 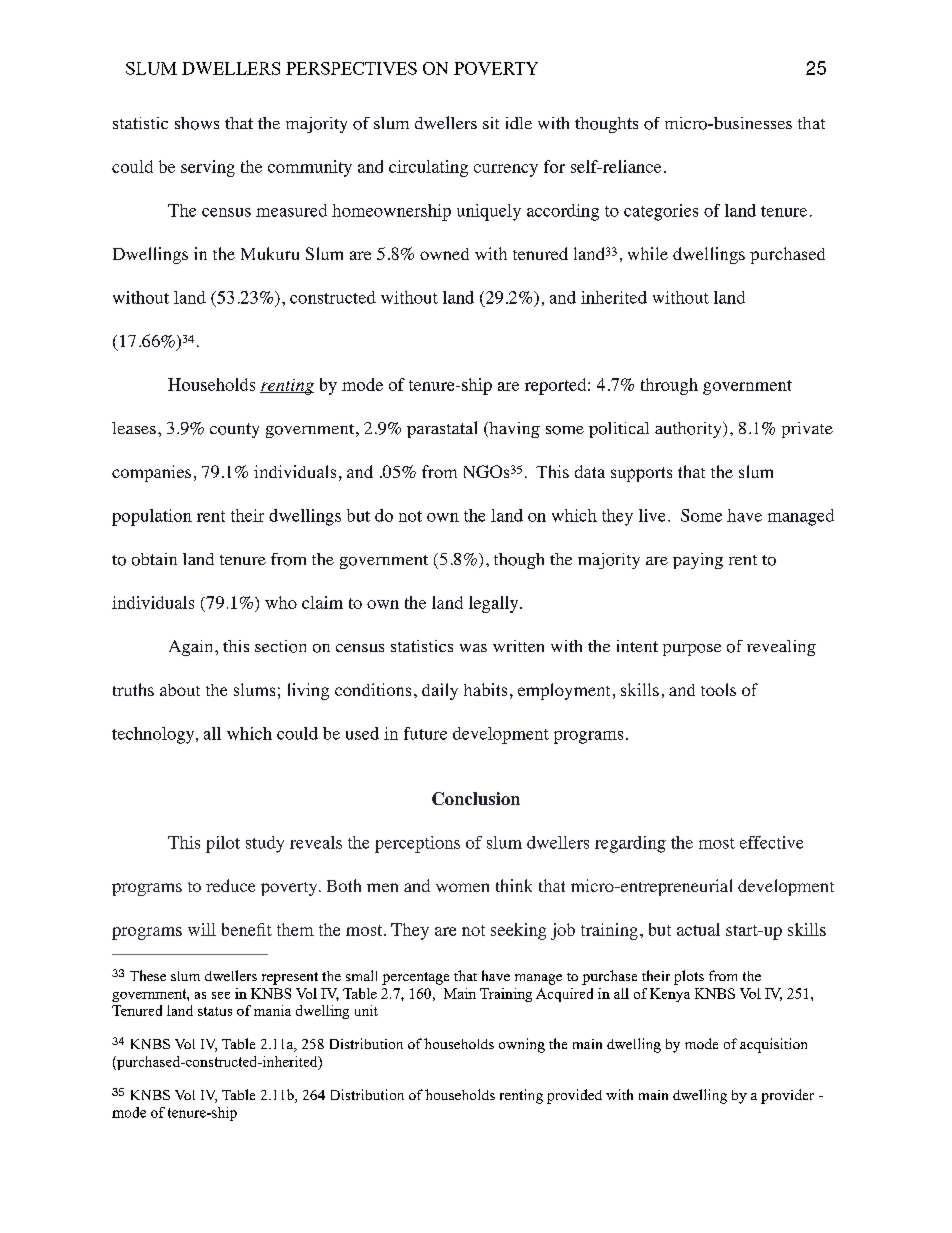 What do you see at coordinates (215, 1011) in the image?
I see `status` at bounding box center [215, 1011].
